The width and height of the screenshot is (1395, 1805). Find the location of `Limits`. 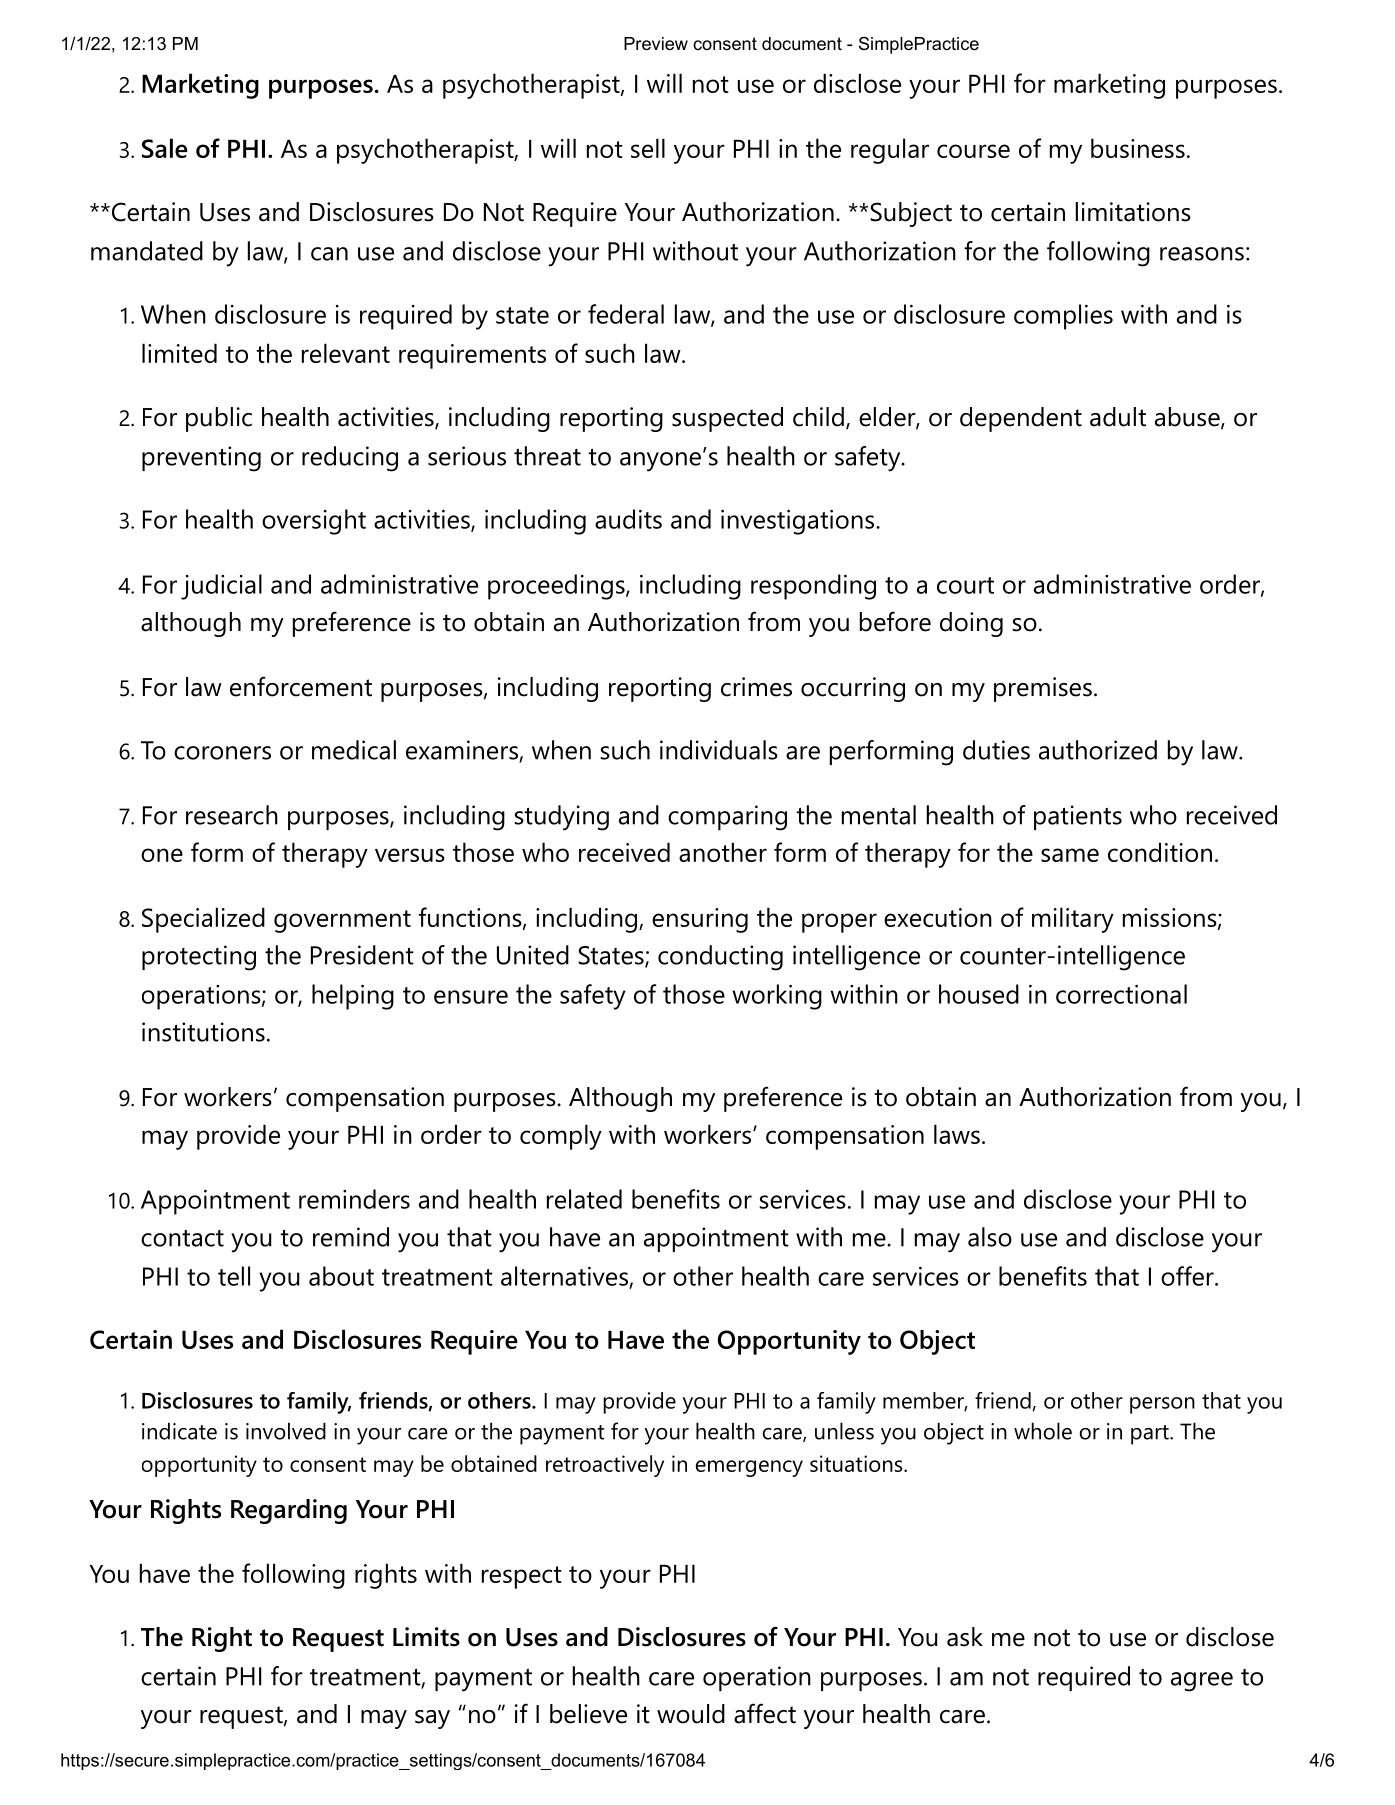

Limits is located at coordinates (426, 1637).
